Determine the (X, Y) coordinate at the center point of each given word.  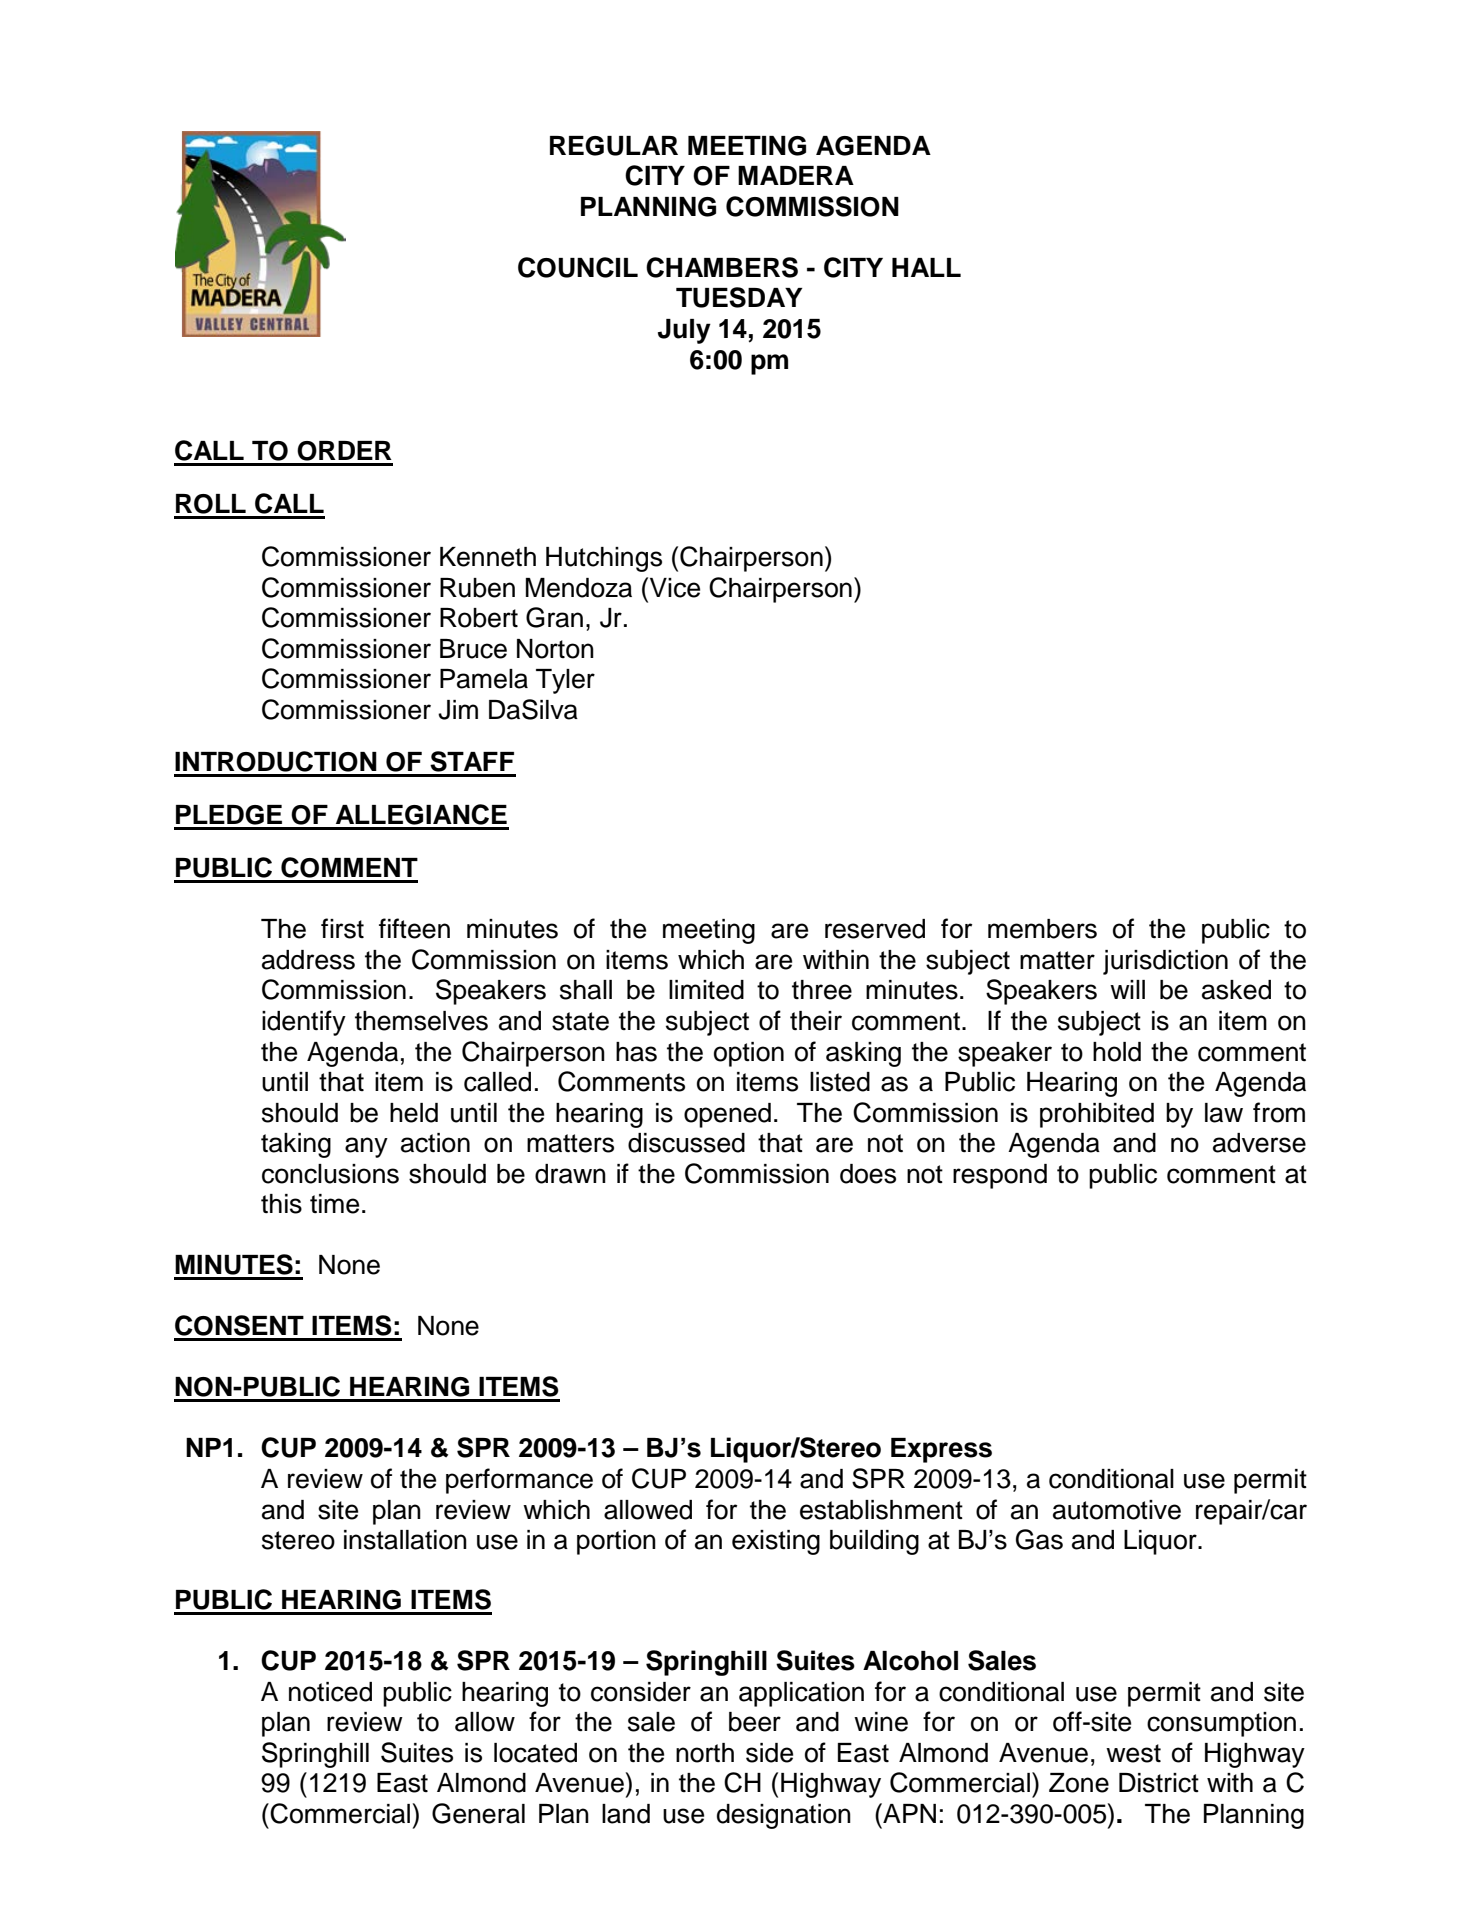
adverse (1259, 1143)
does (868, 1174)
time (334, 1204)
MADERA (796, 175)
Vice (675, 588)
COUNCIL (578, 267)
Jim (458, 710)
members (1042, 929)
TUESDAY (739, 297)
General (478, 1813)
